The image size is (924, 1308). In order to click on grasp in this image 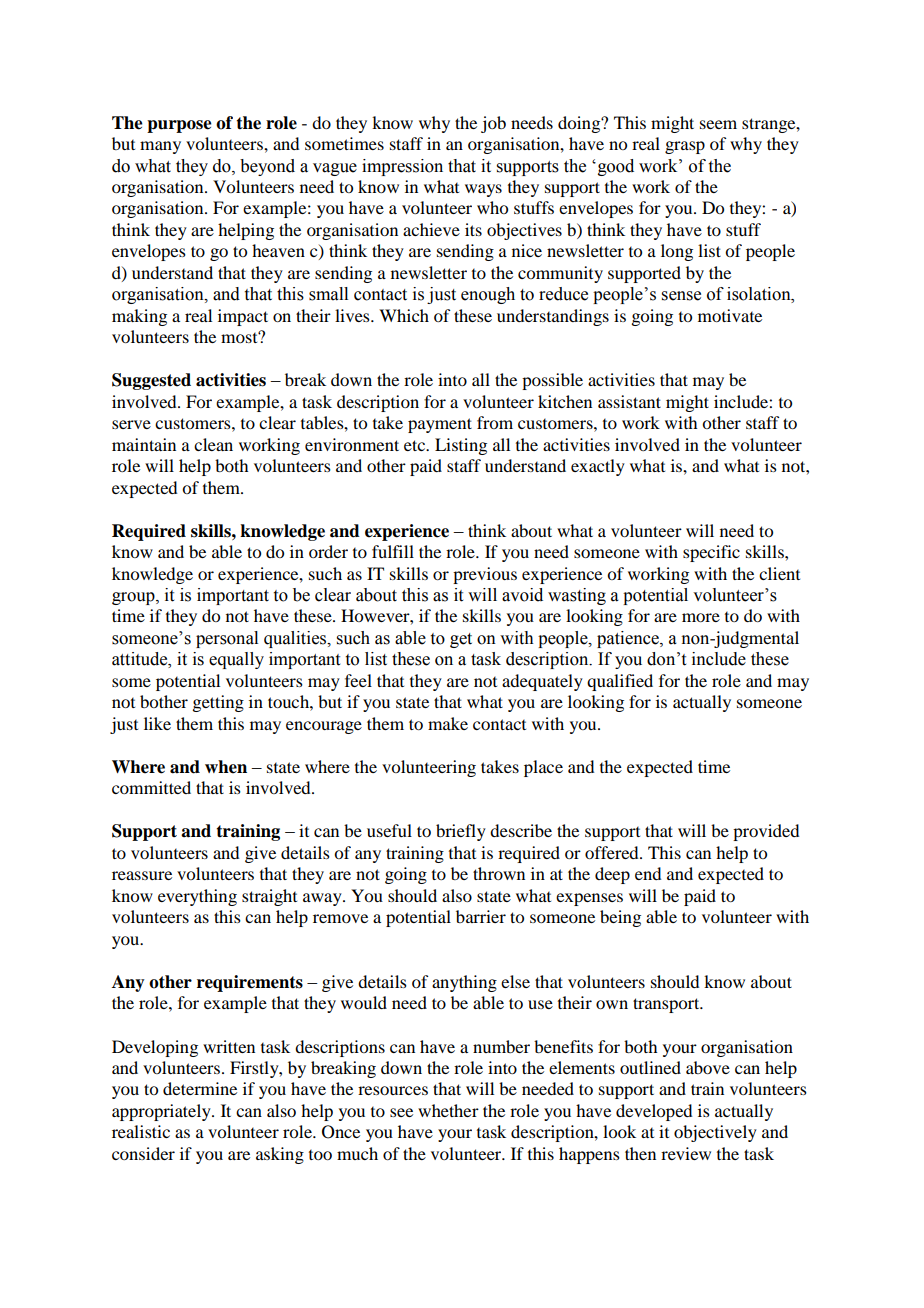, I will do `click(685, 147)`.
